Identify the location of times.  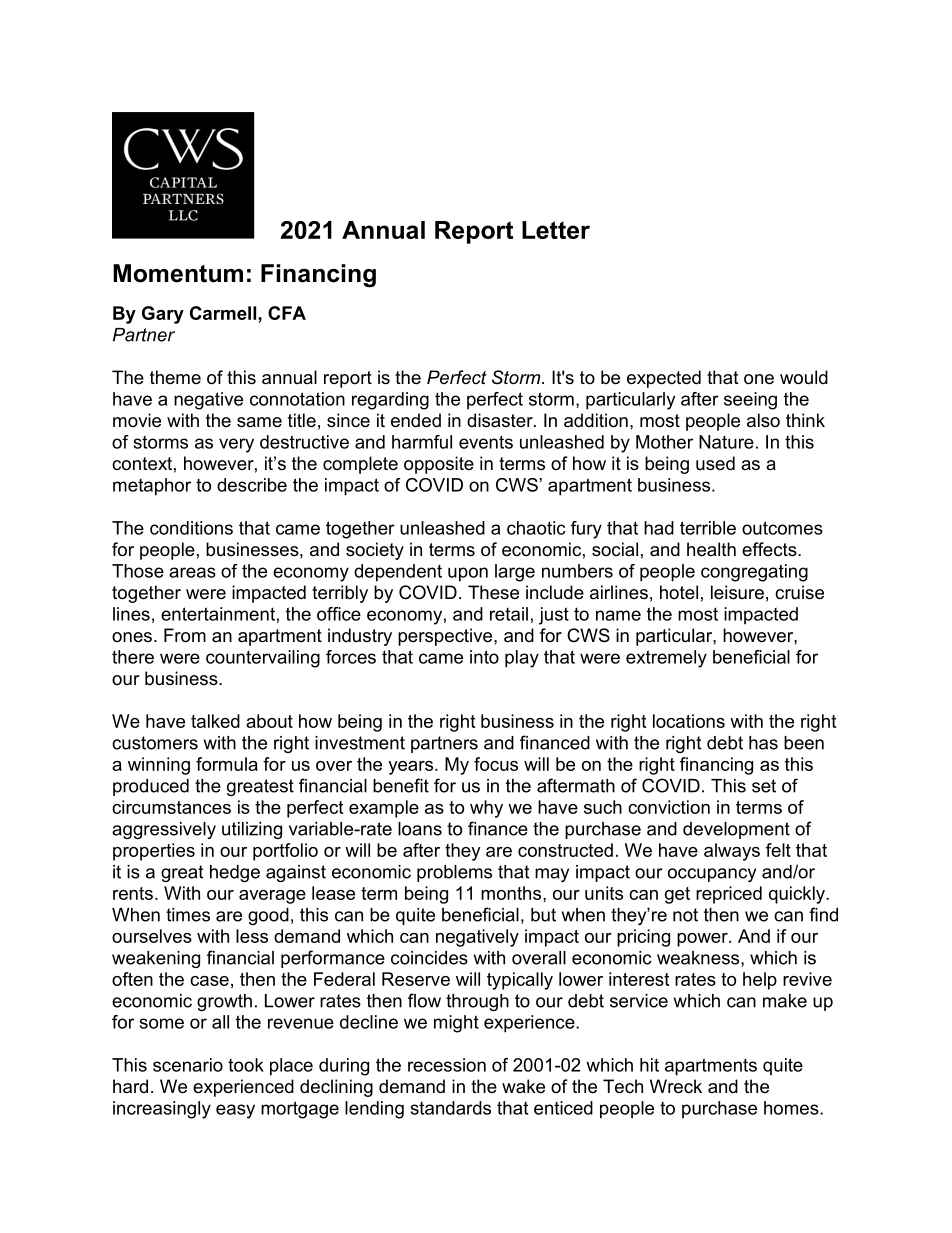
(188, 915).
